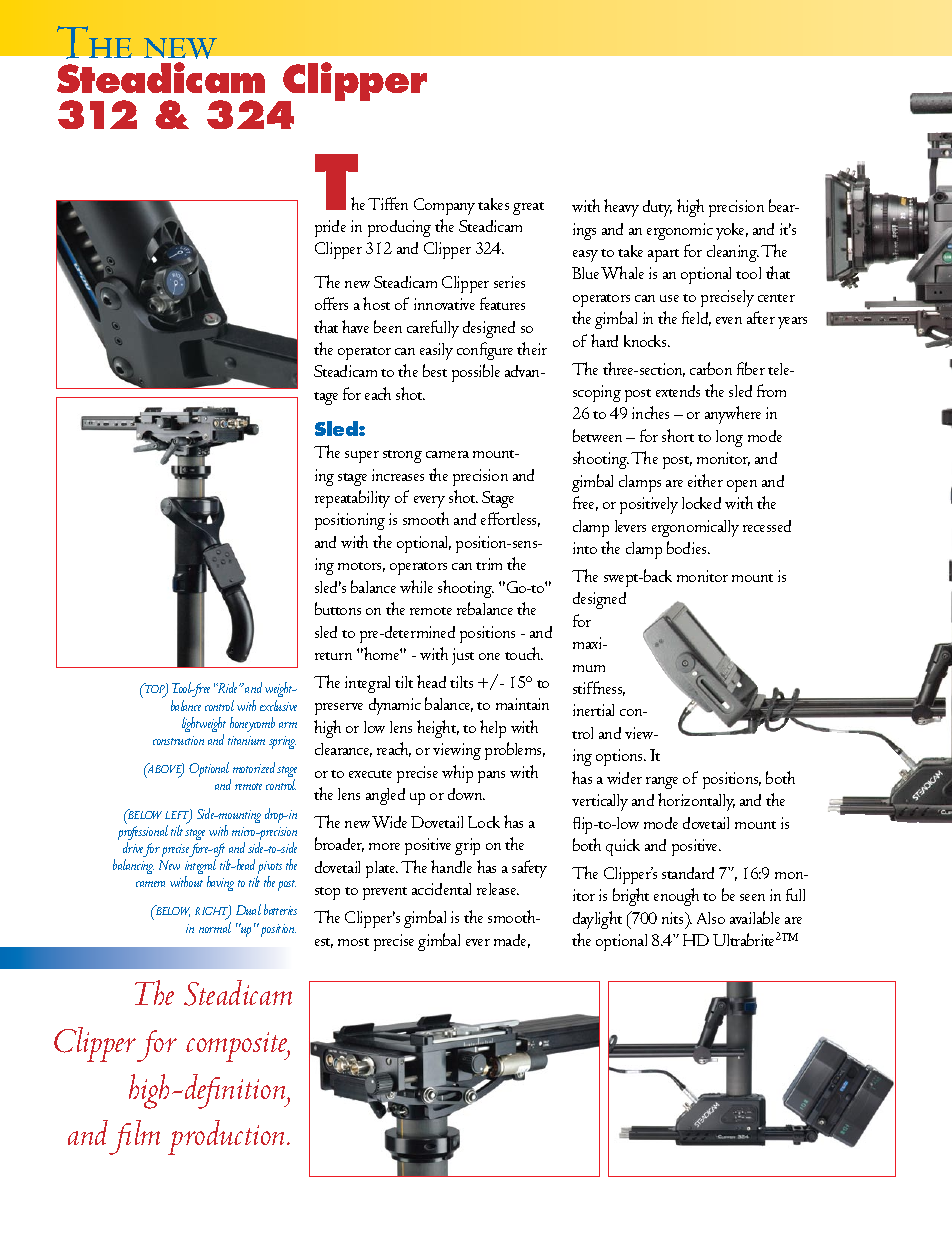  What do you see at coordinates (688, 547) in the page?
I see `bodies` at bounding box center [688, 547].
